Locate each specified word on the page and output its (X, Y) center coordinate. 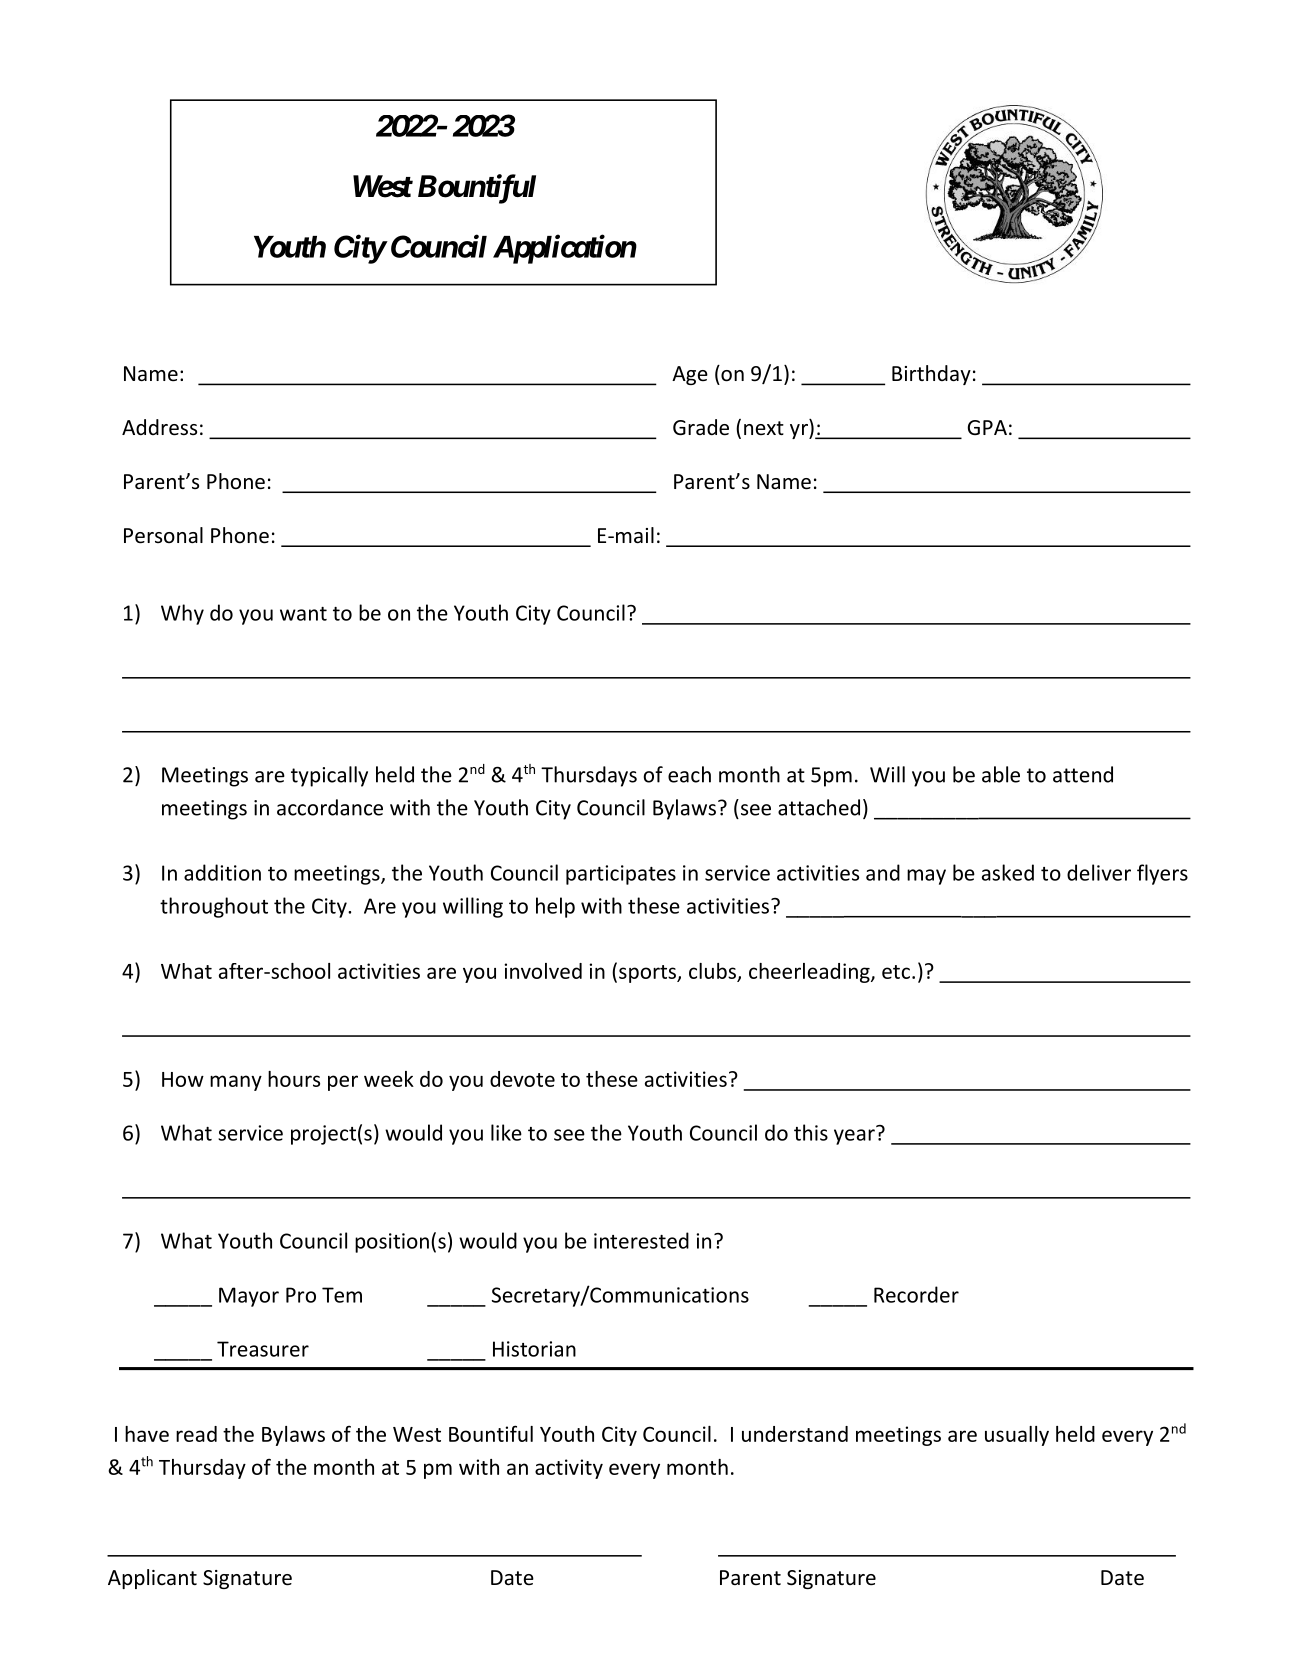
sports (648, 974)
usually (1017, 1436)
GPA (987, 427)
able (1001, 774)
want (303, 614)
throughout (214, 907)
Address (159, 427)
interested (641, 1240)
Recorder (916, 1294)
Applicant (152, 1579)
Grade (701, 427)
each (689, 774)
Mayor (249, 1297)
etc (896, 972)
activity (569, 1469)
